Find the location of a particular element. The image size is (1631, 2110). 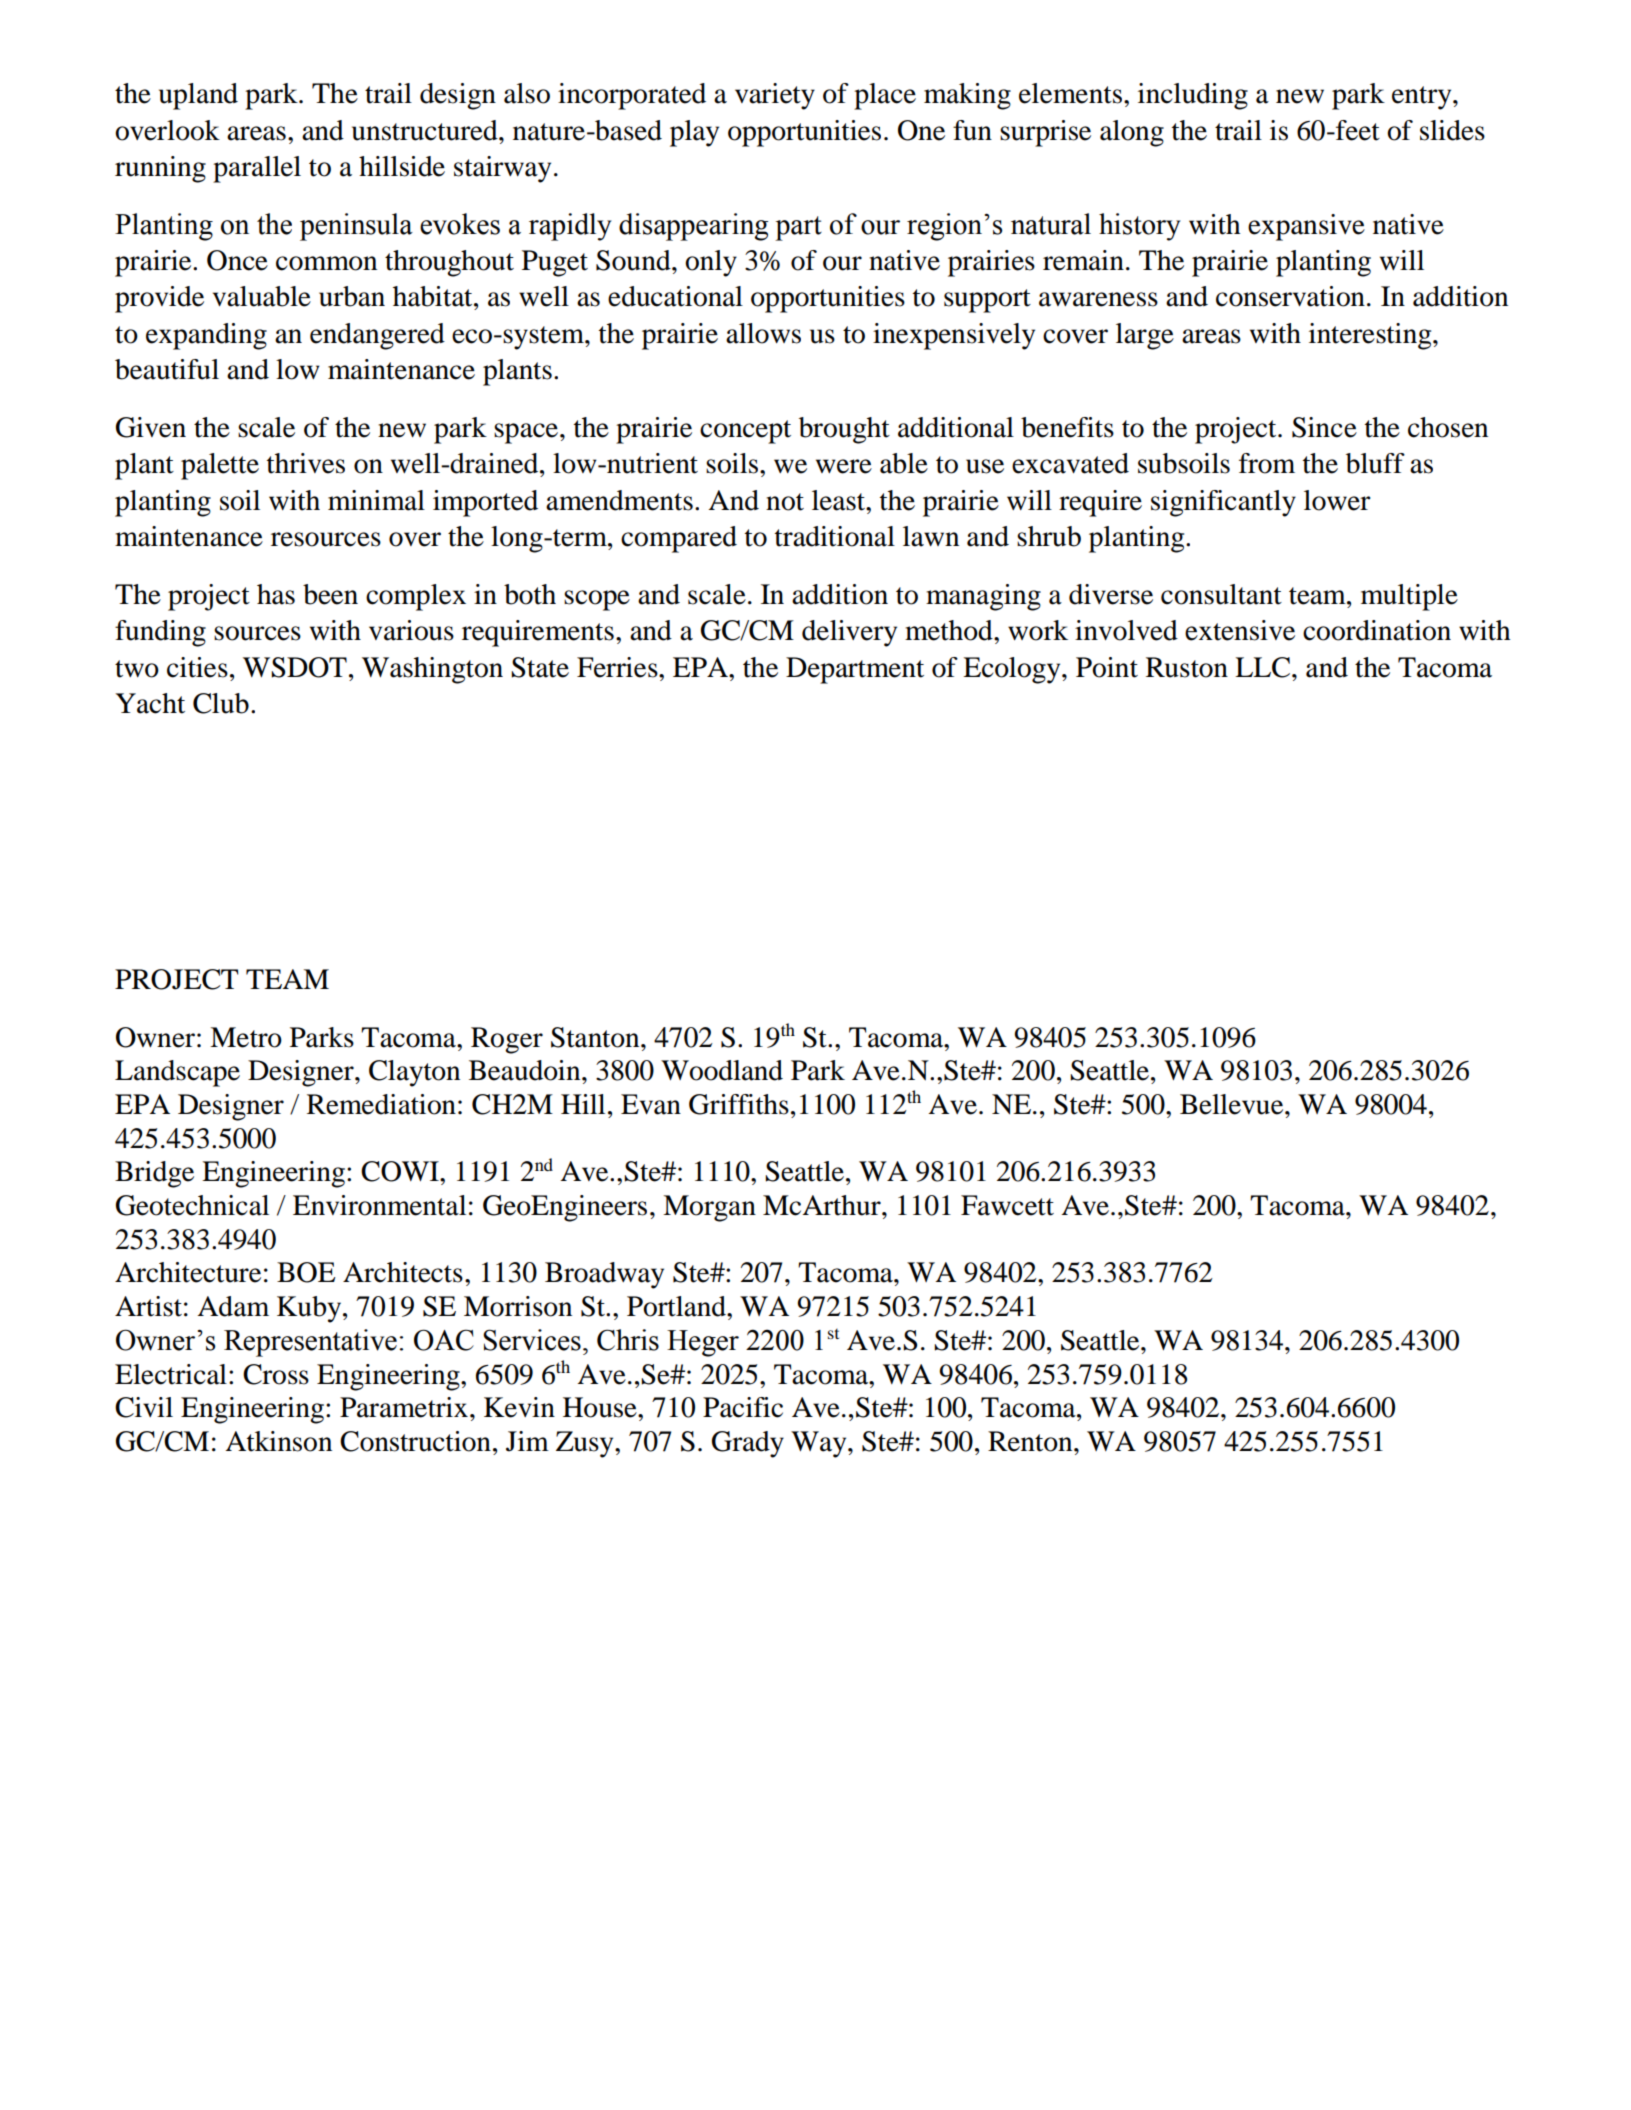

Renton is located at coordinates (1031, 1441).
